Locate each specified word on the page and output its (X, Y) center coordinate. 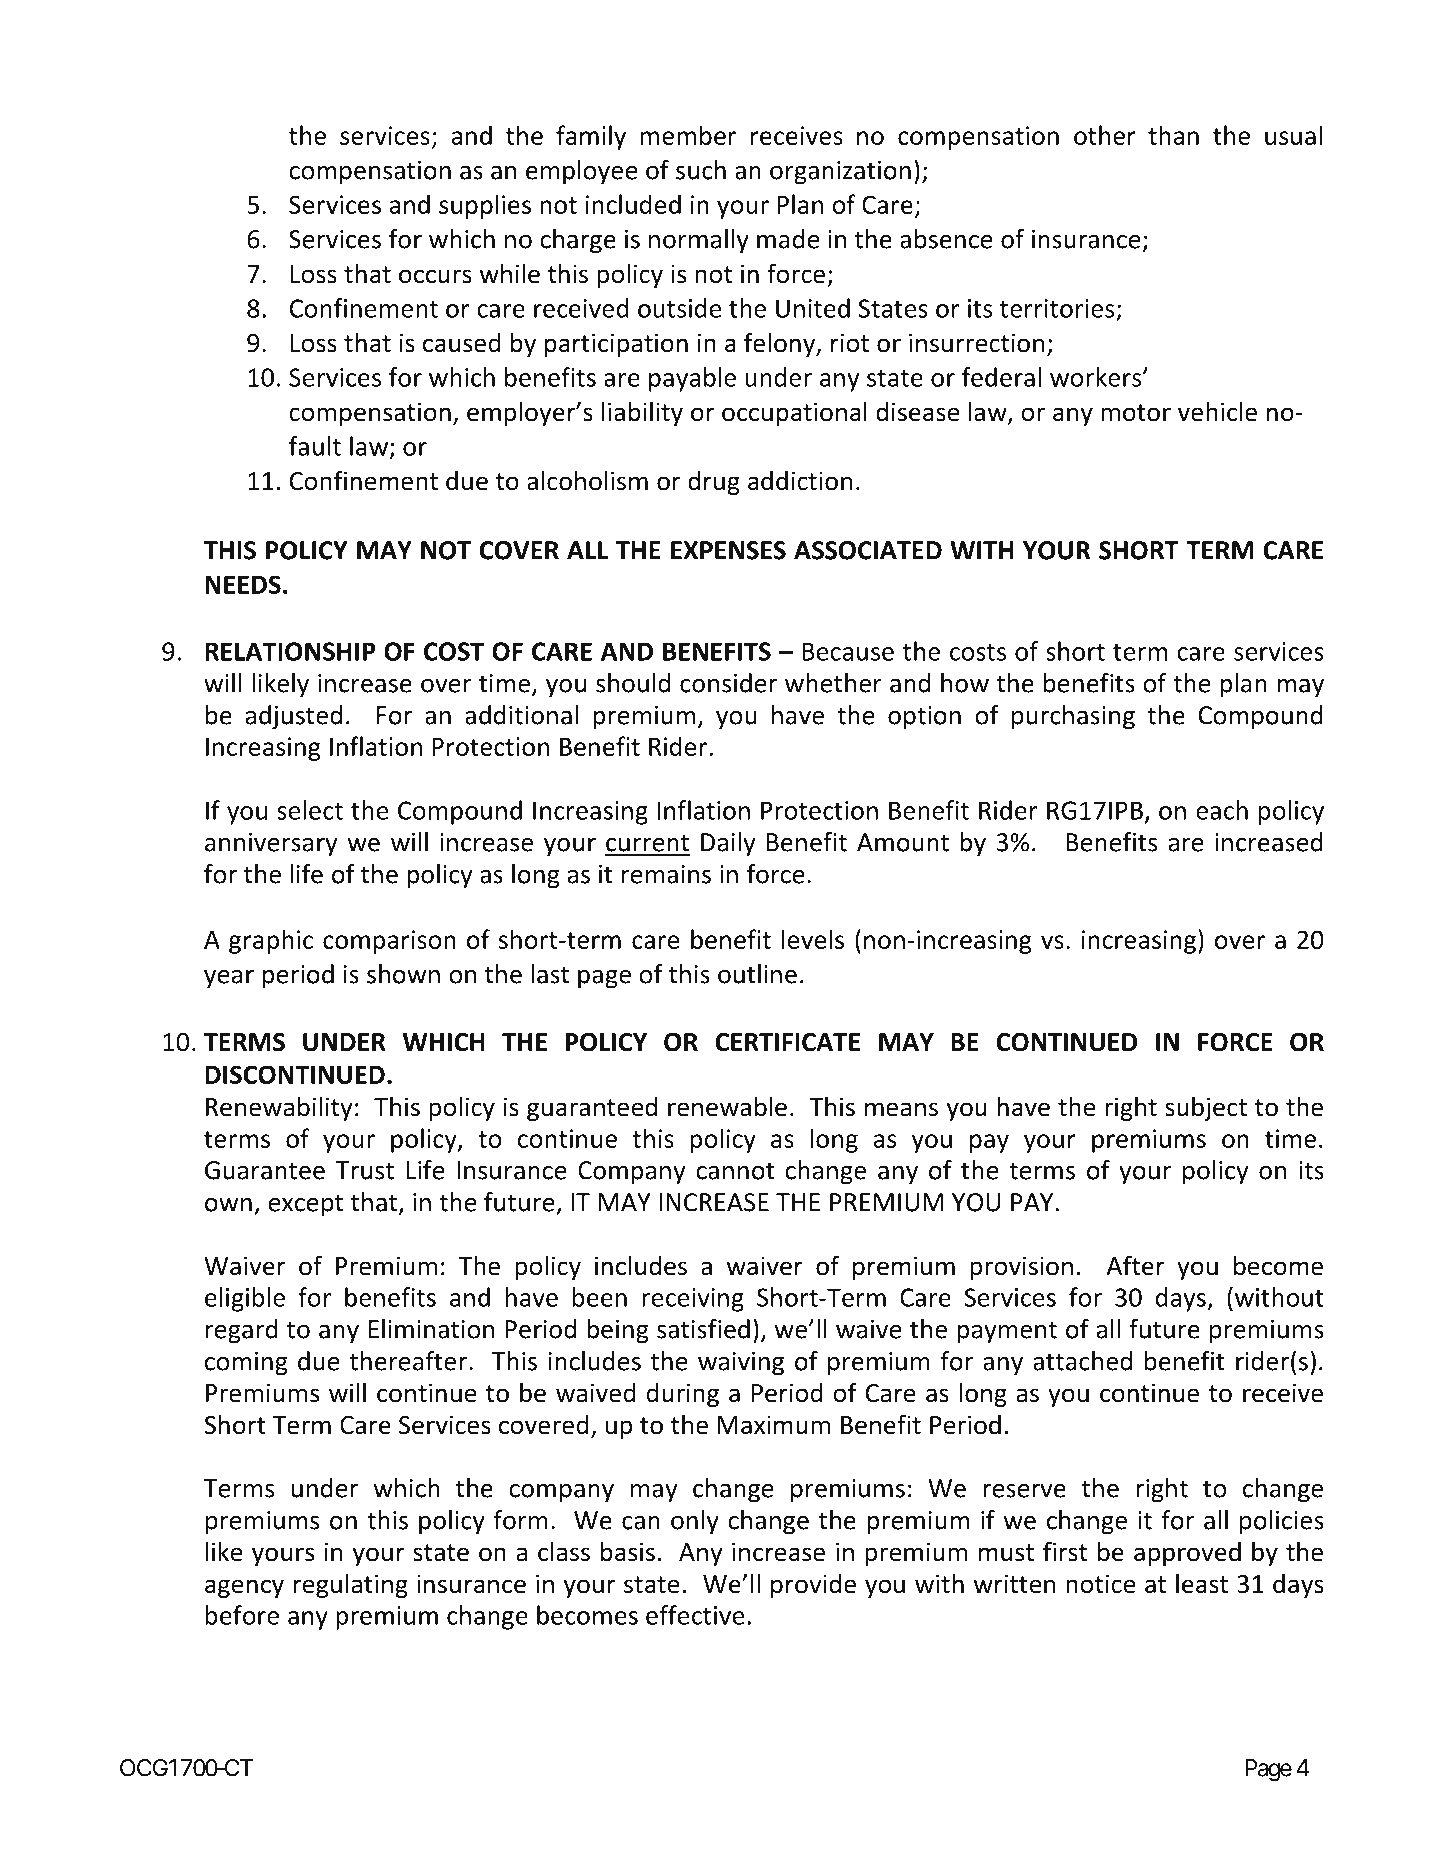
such (701, 170)
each (1222, 810)
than (1173, 135)
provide (813, 1586)
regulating (351, 1585)
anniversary (271, 845)
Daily (728, 844)
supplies (485, 206)
